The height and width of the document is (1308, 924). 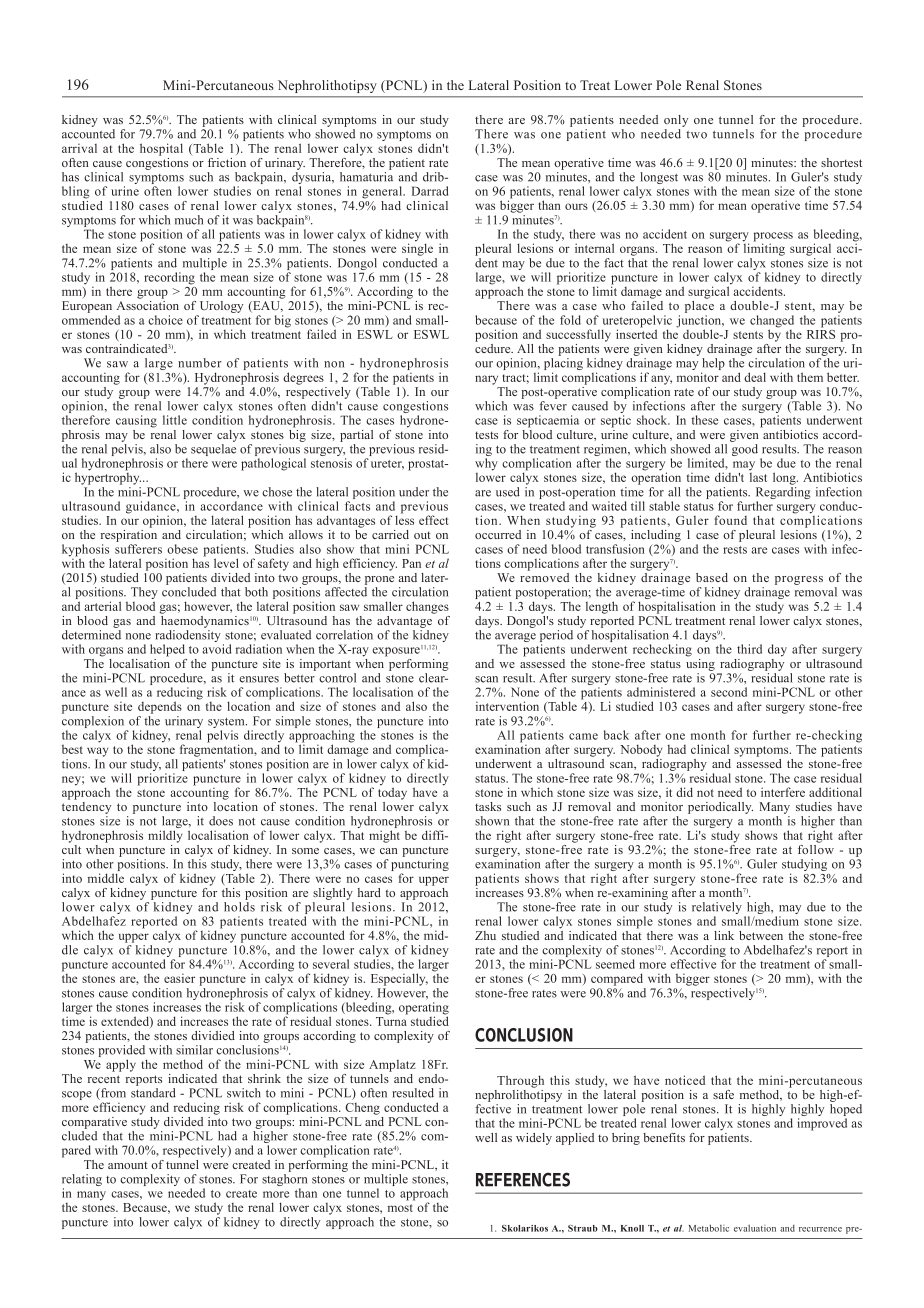 What do you see at coordinates (704, 420) in the document?
I see `these` at bounding box center [704, 420].
